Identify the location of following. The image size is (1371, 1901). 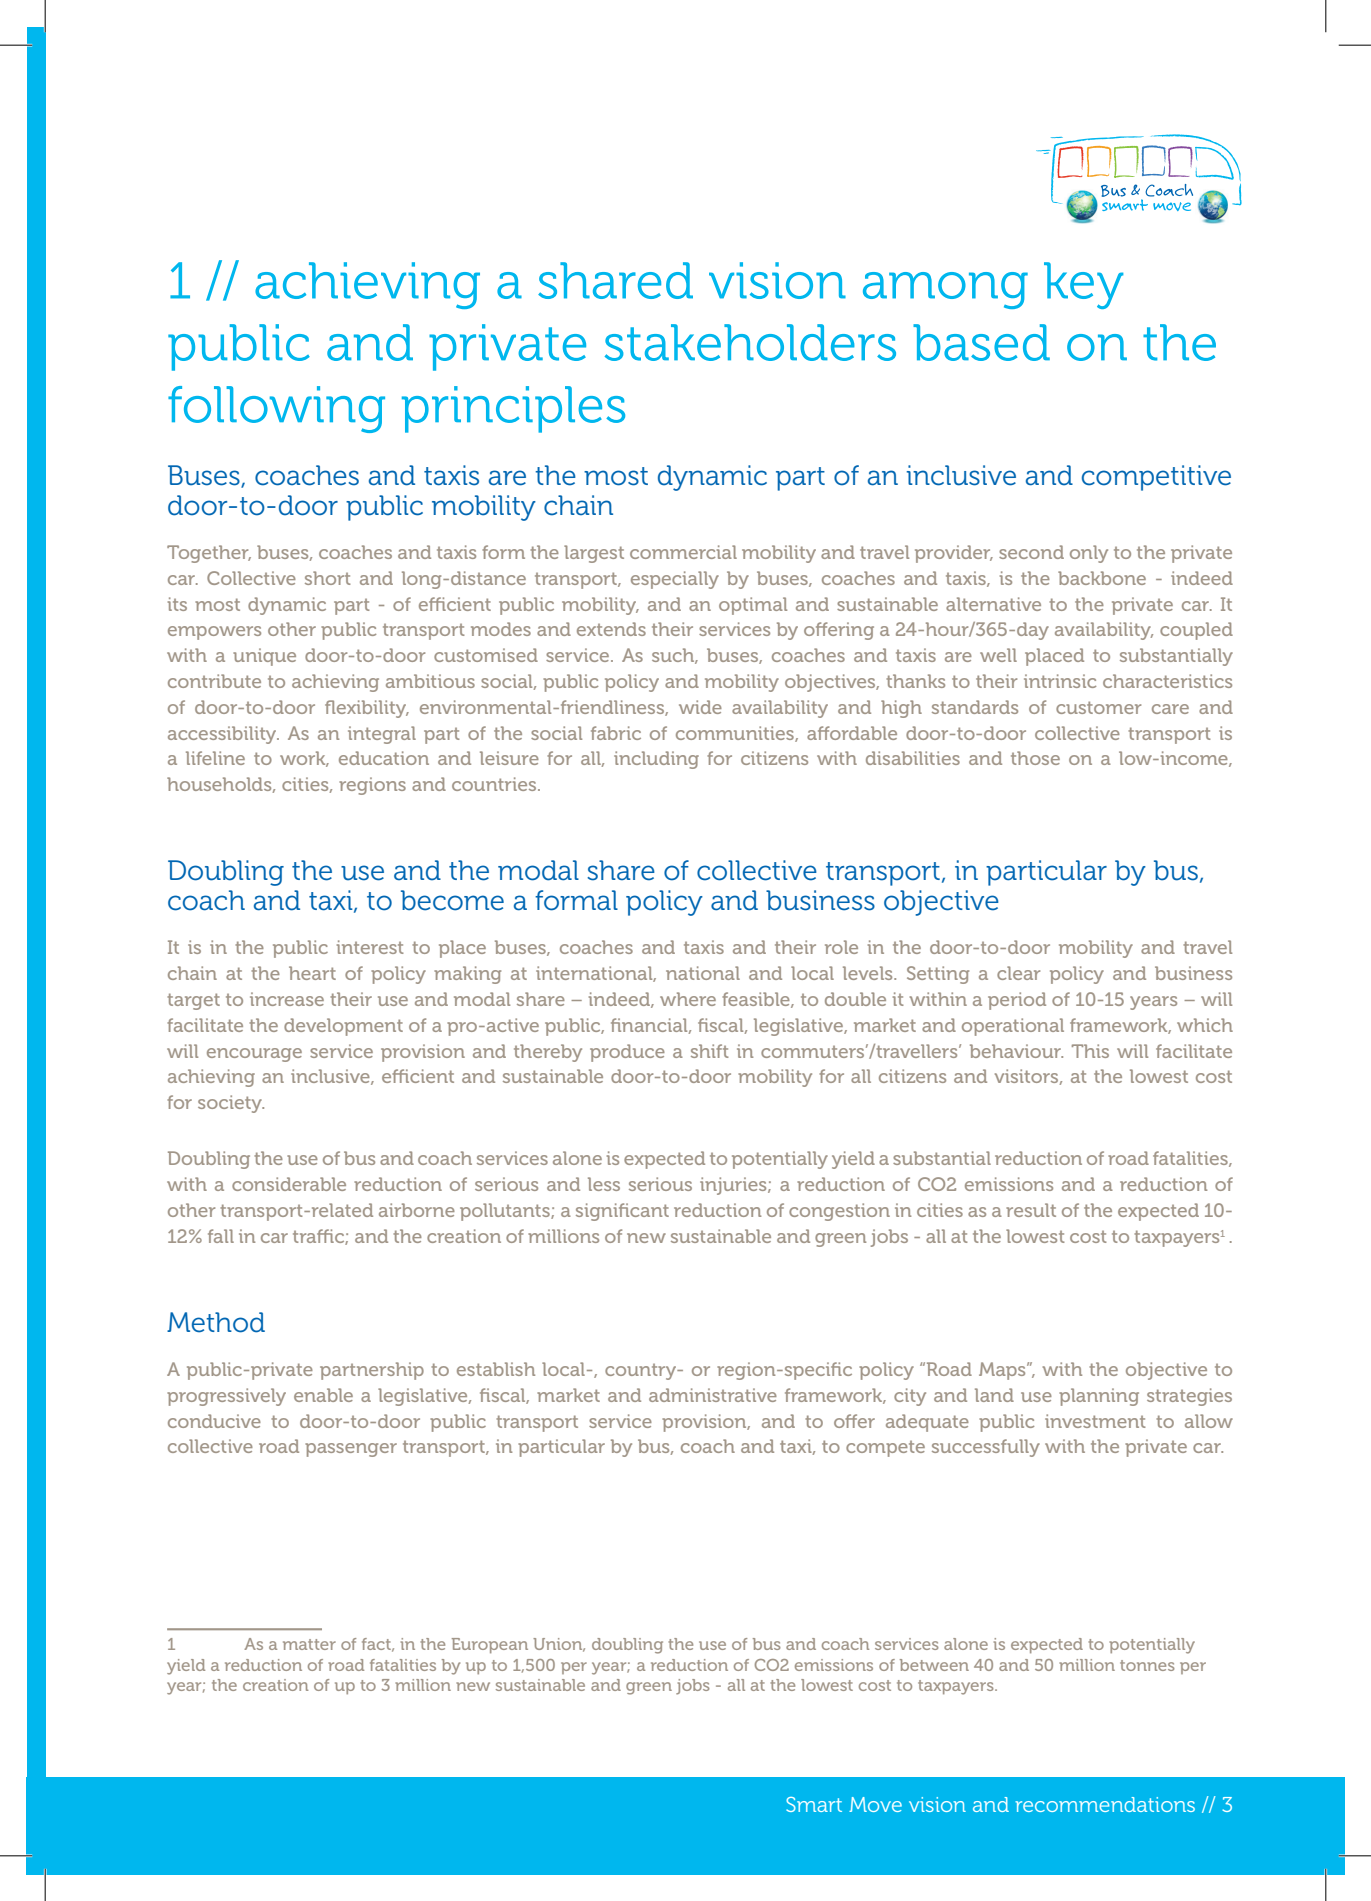
(276, 409).
